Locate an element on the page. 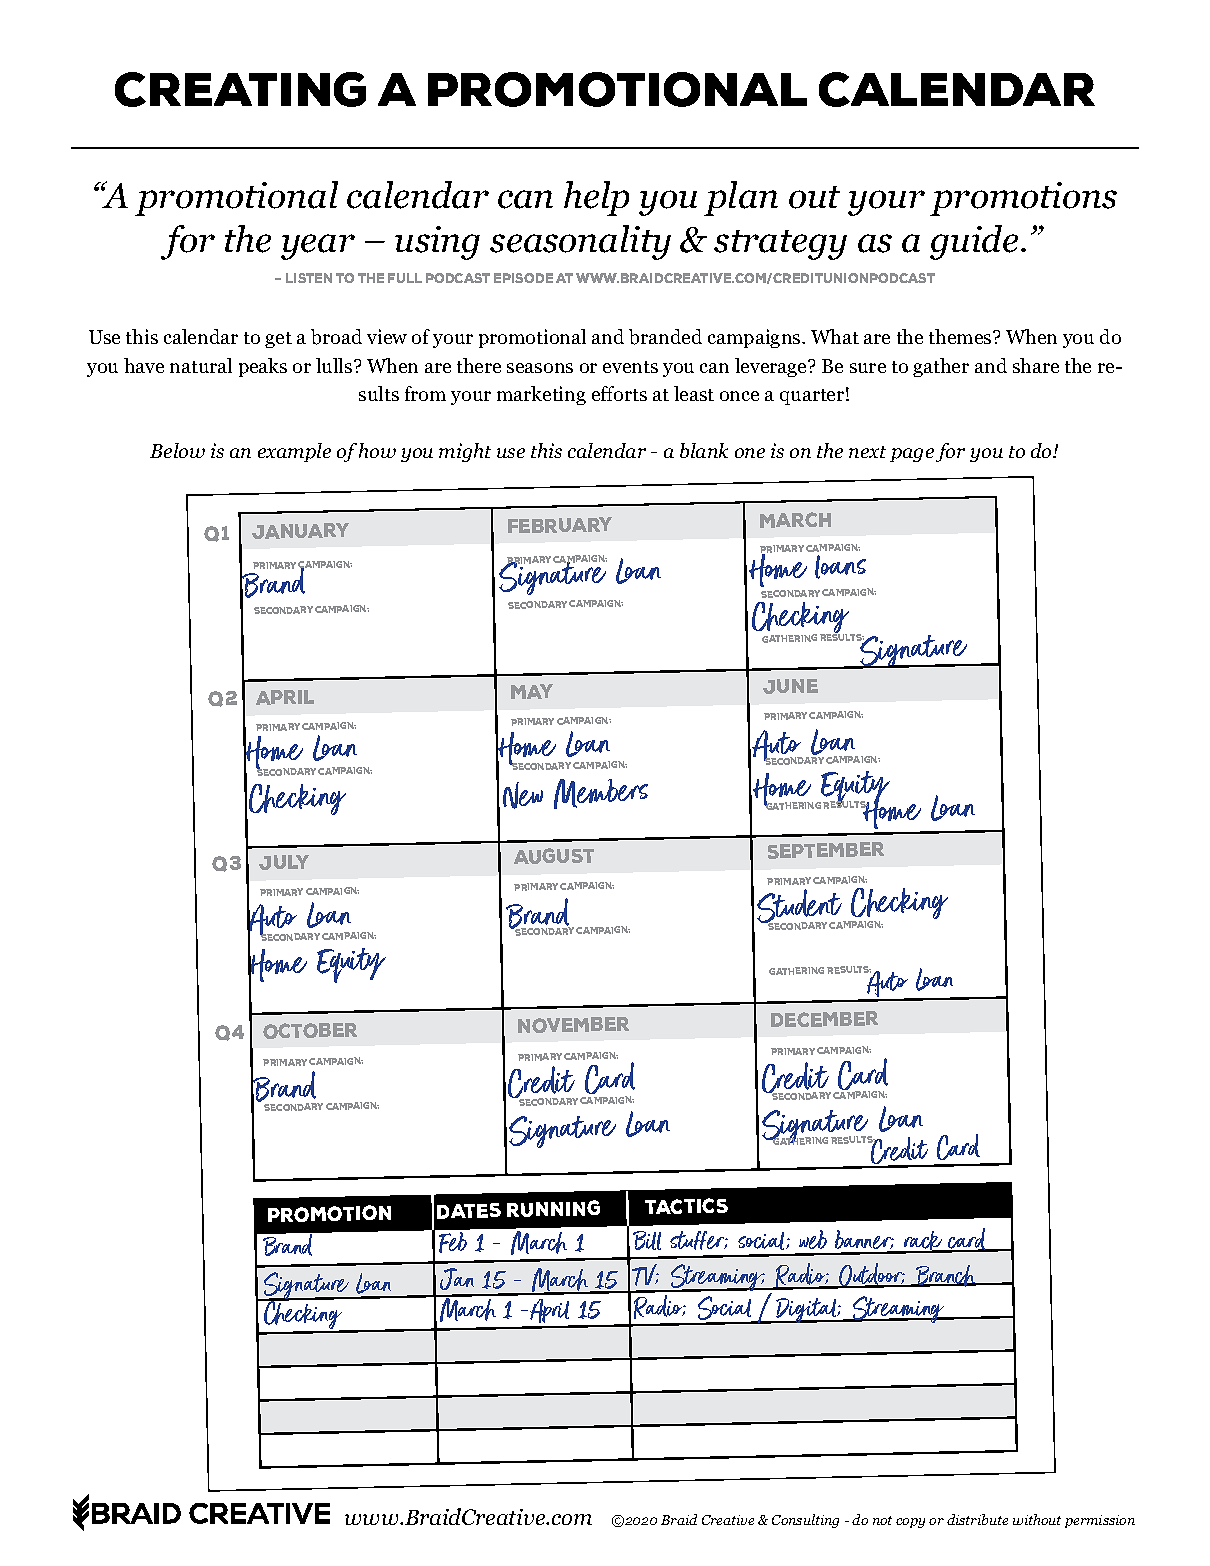 The width and height of the page is (1210, 1566). example is located at coordinates (294, 452).
